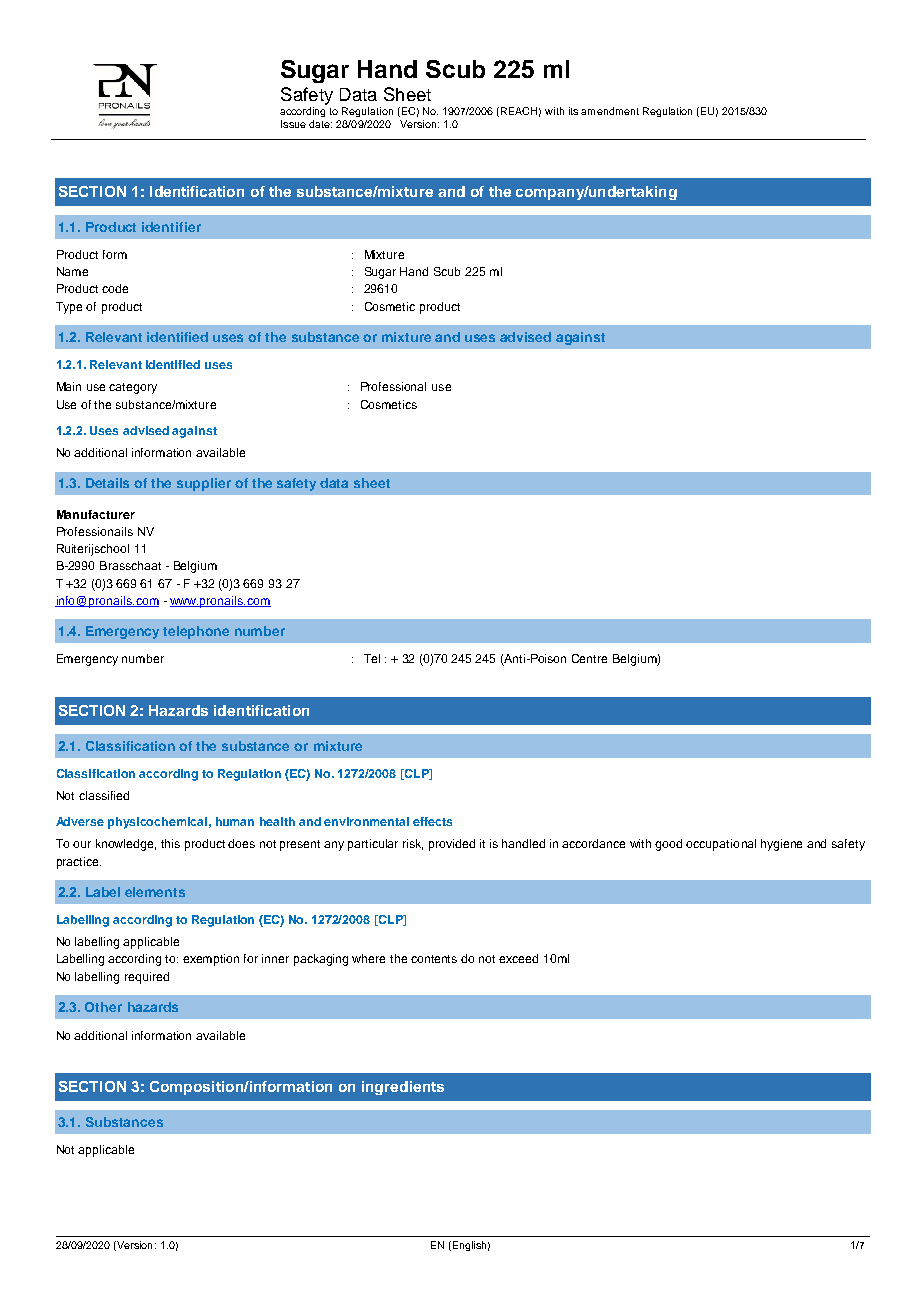 This screenshot has width=924, height=1308. Describe the element at coordinates (589, 658) in the screenshot. I see `Centre` at that location.
